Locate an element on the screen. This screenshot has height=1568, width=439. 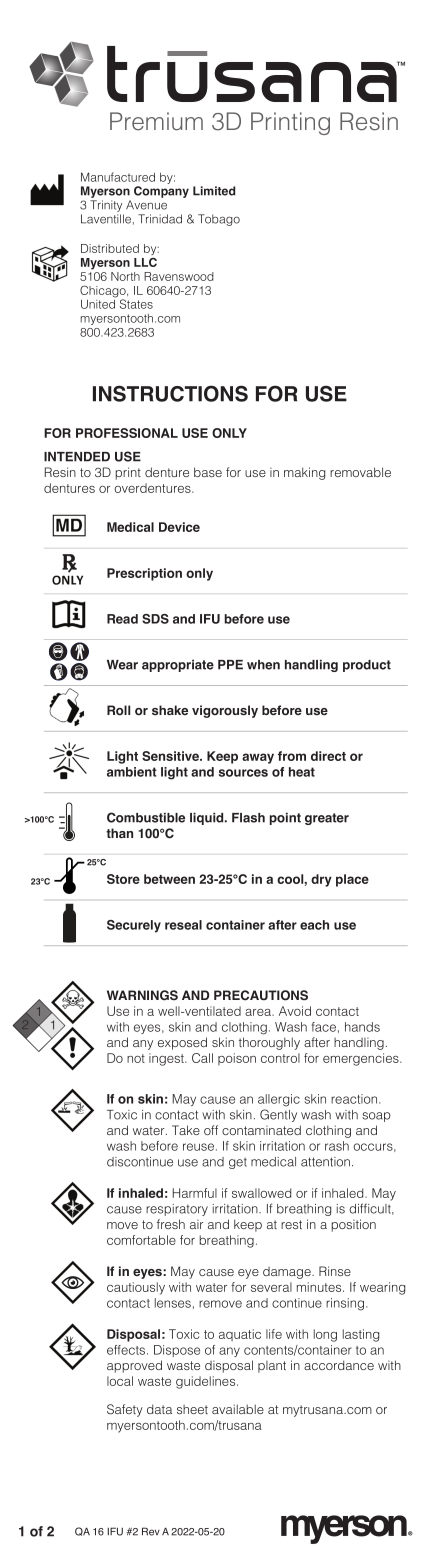
Safety is located at coordinates (125, 1410).
